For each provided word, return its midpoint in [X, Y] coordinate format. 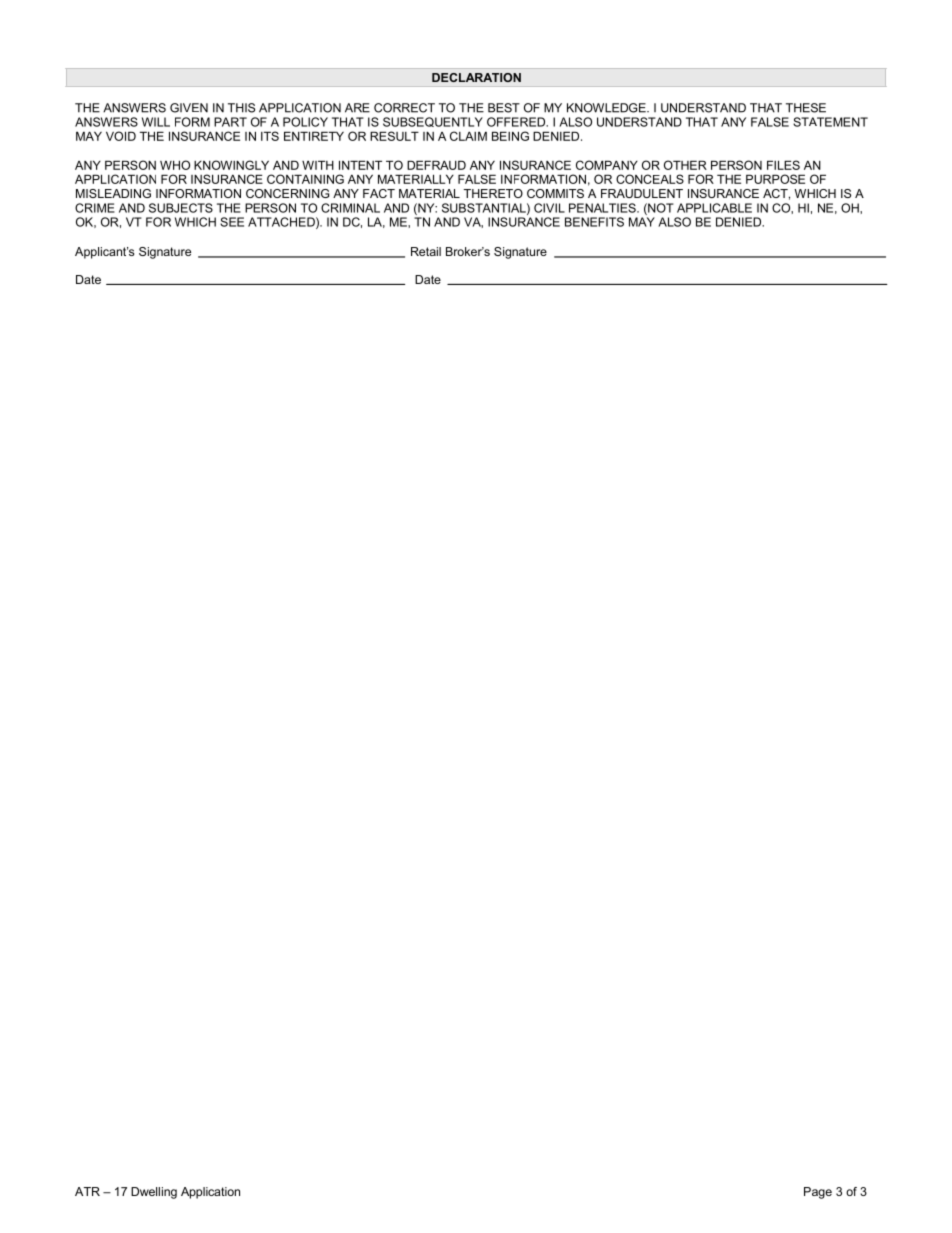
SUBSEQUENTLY [433, 122]
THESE [806, 108]
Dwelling [154, 1193]
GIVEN [189, 108]
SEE [232, 222]
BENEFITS [594, 222]
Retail [426, 251]
